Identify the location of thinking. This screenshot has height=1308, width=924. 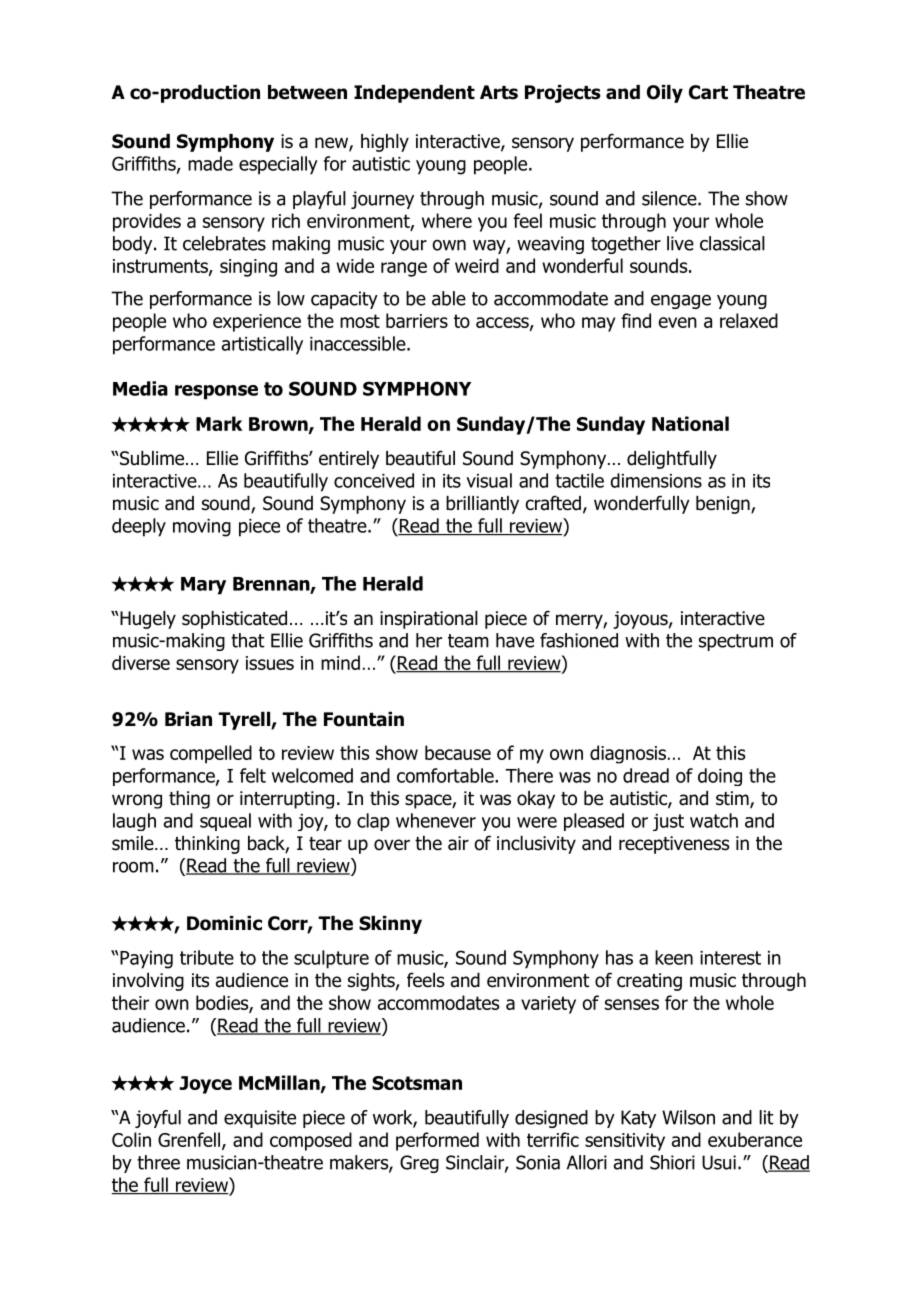
(207, 844).
